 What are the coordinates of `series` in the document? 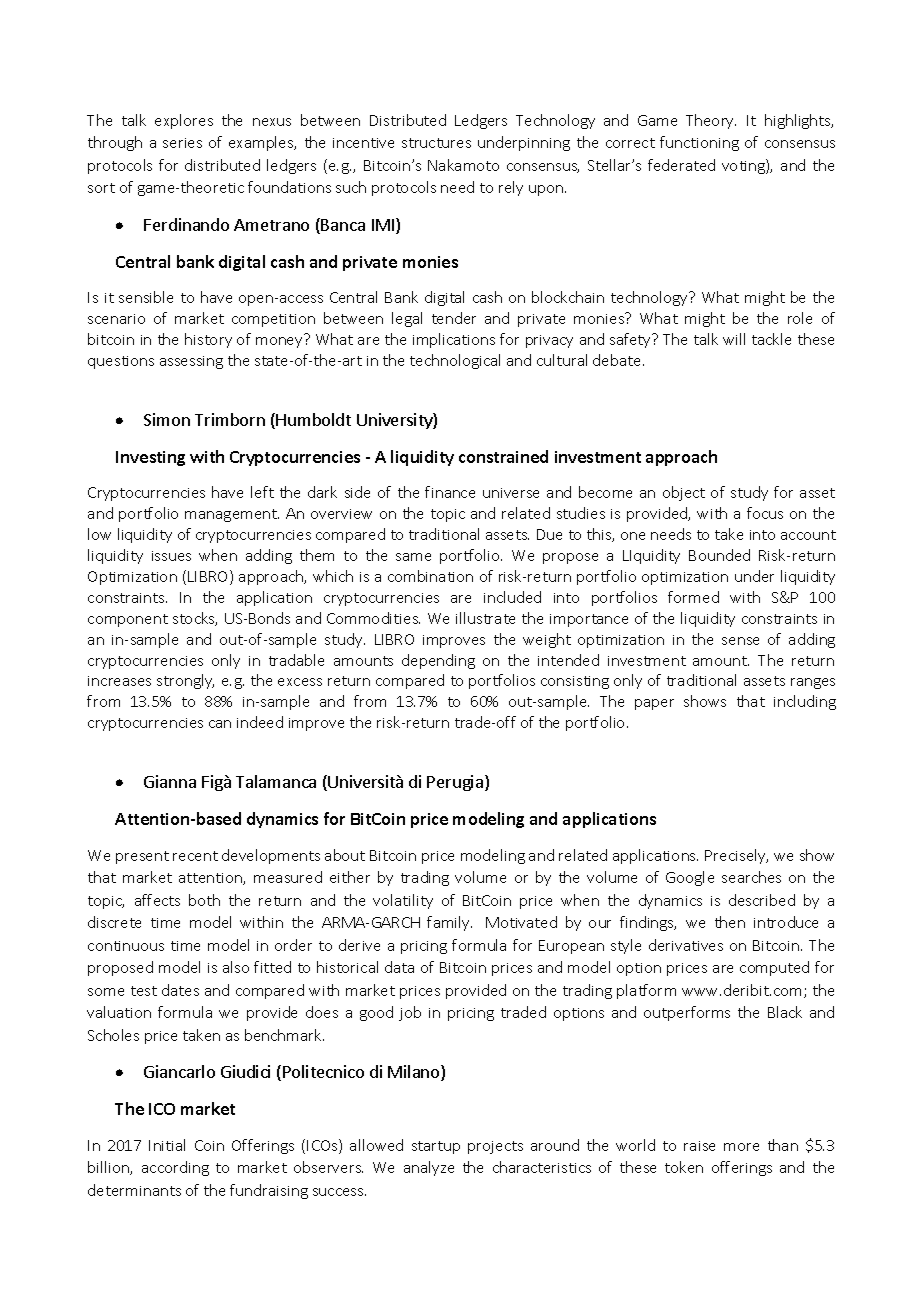 It's located at (182, 143).
